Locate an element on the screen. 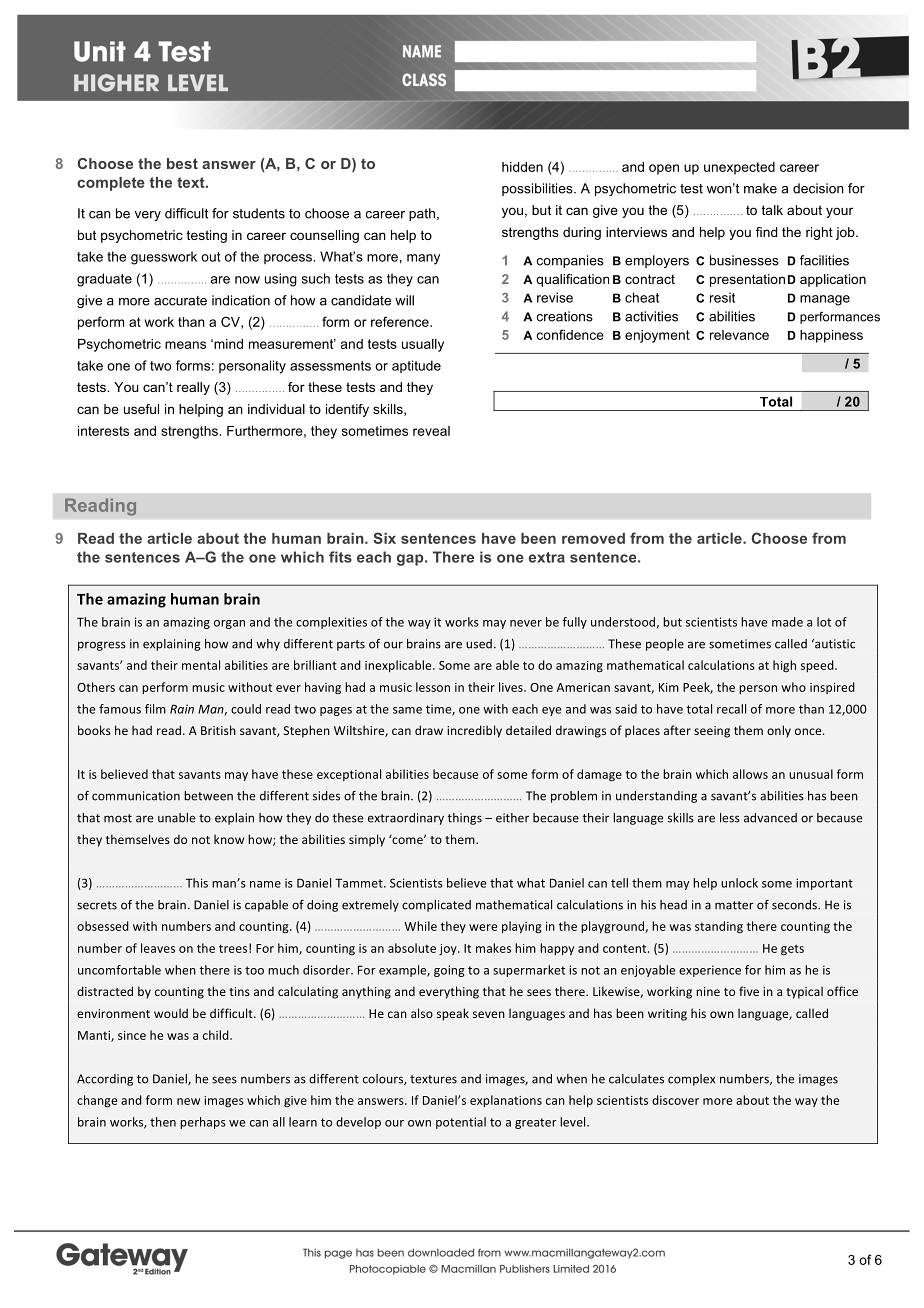 This screenshot has width=924, height=1308. reveal is located at coordinates (431, 431).
